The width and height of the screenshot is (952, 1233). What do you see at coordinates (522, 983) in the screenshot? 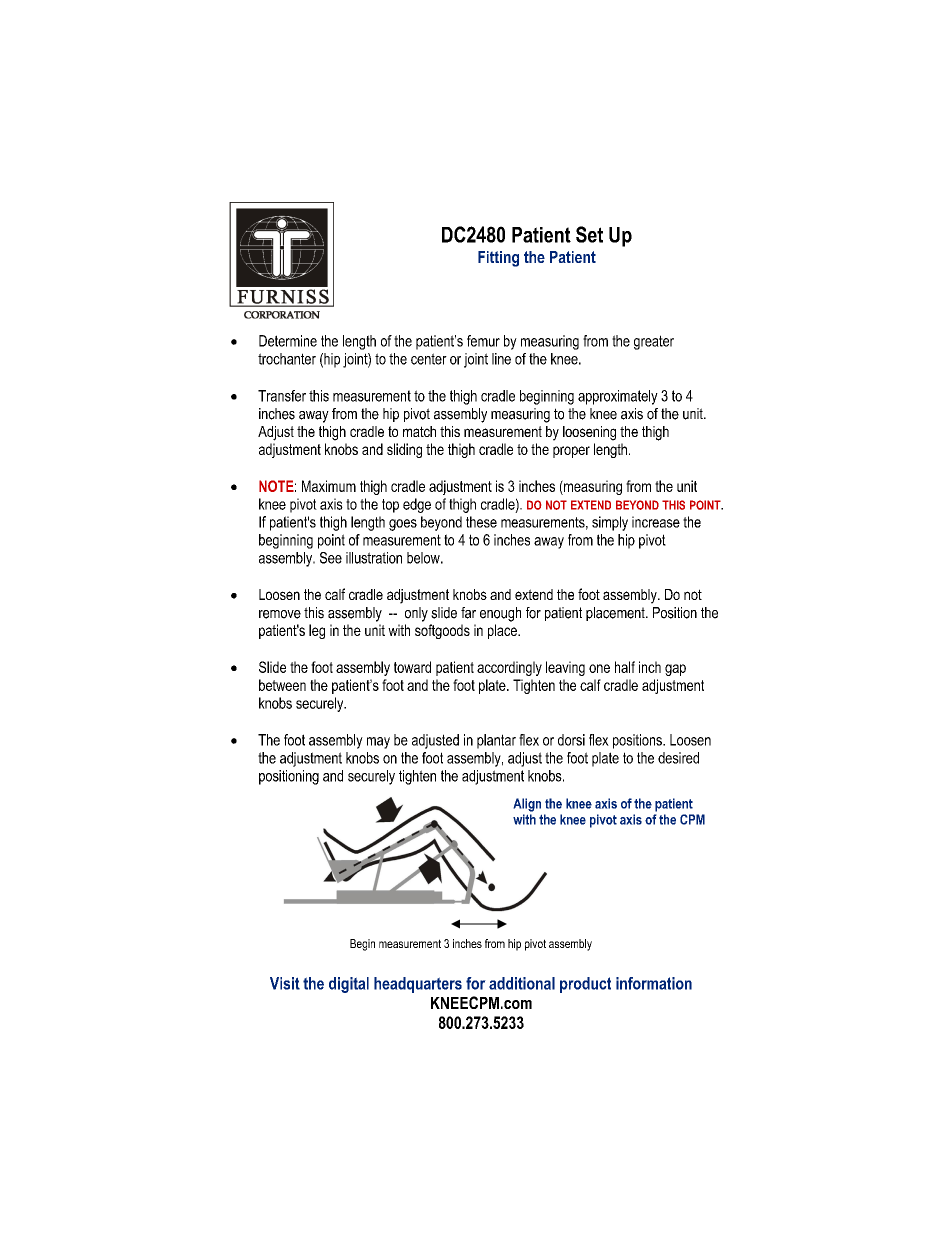
I see `additional` at bounding box center [522, 983].
